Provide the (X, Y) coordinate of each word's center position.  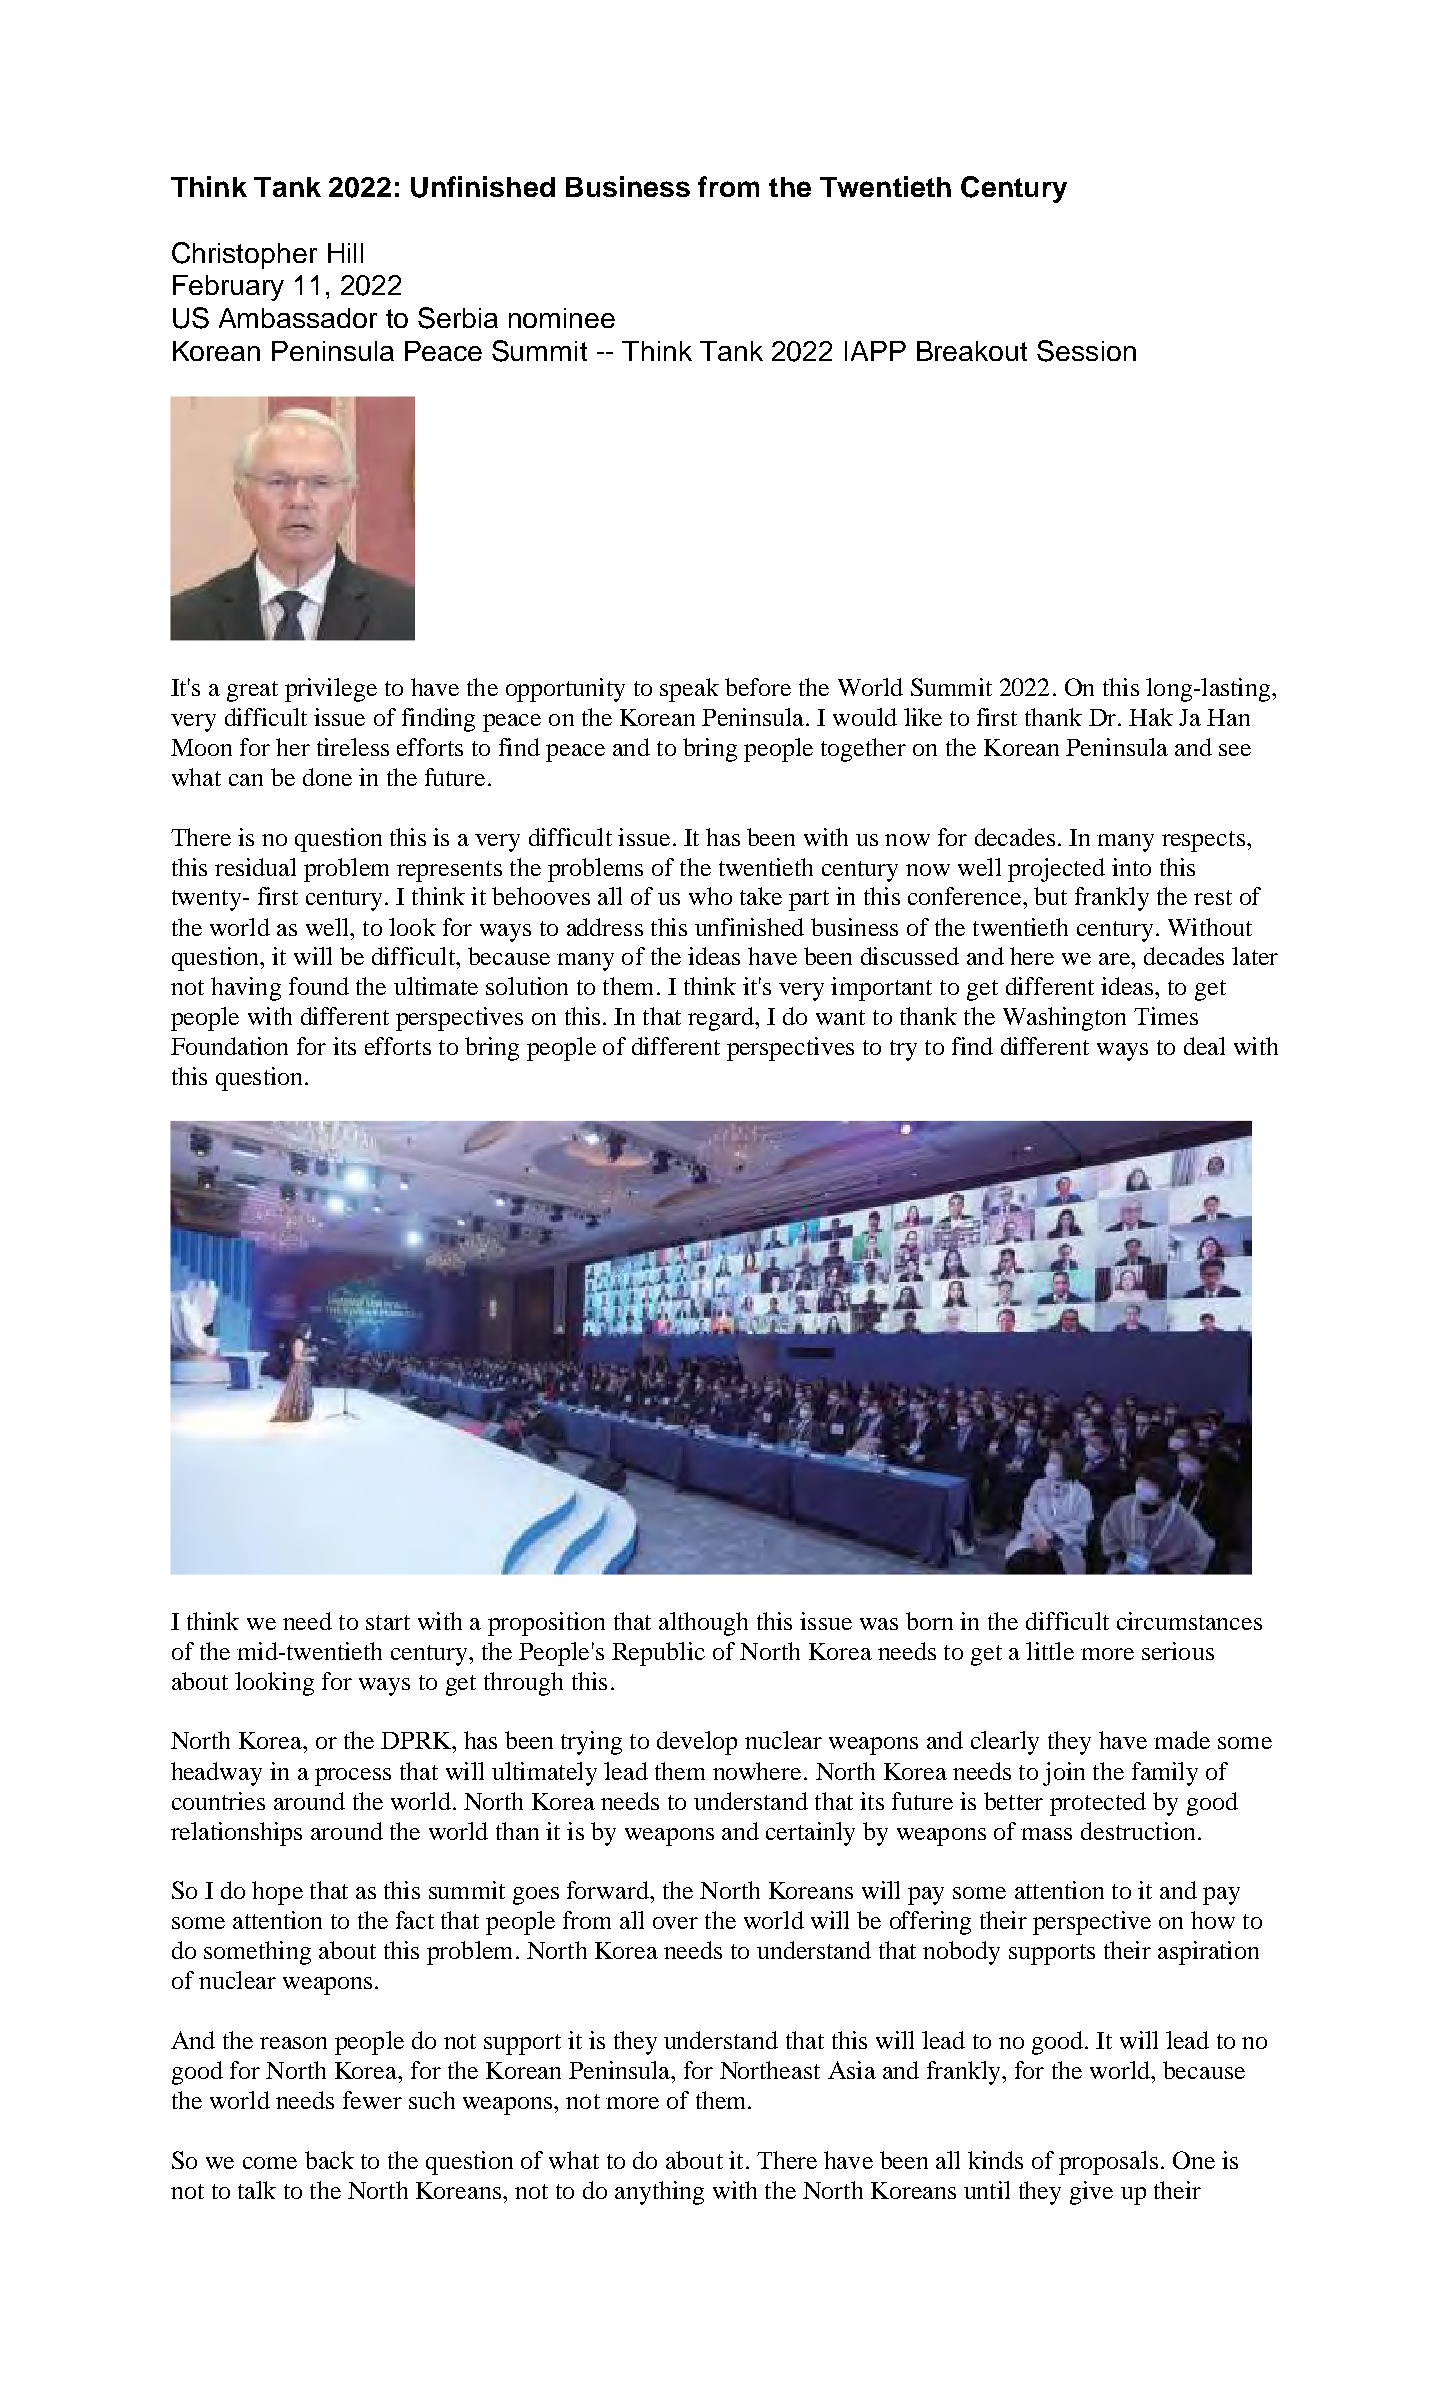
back (329, 2160)
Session (1086, 351)
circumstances (1189, 1621)
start (388, 1622)
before (758, 687)
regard (722, 1019)
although (703, 1624)
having (246, 989)
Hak (1151, 717)
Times (1166, 1016)
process (353, 1777)
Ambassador (298, 318)
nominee (562, 318)
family (1165, 1774)
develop (697, 1743)
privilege (331, 690)
